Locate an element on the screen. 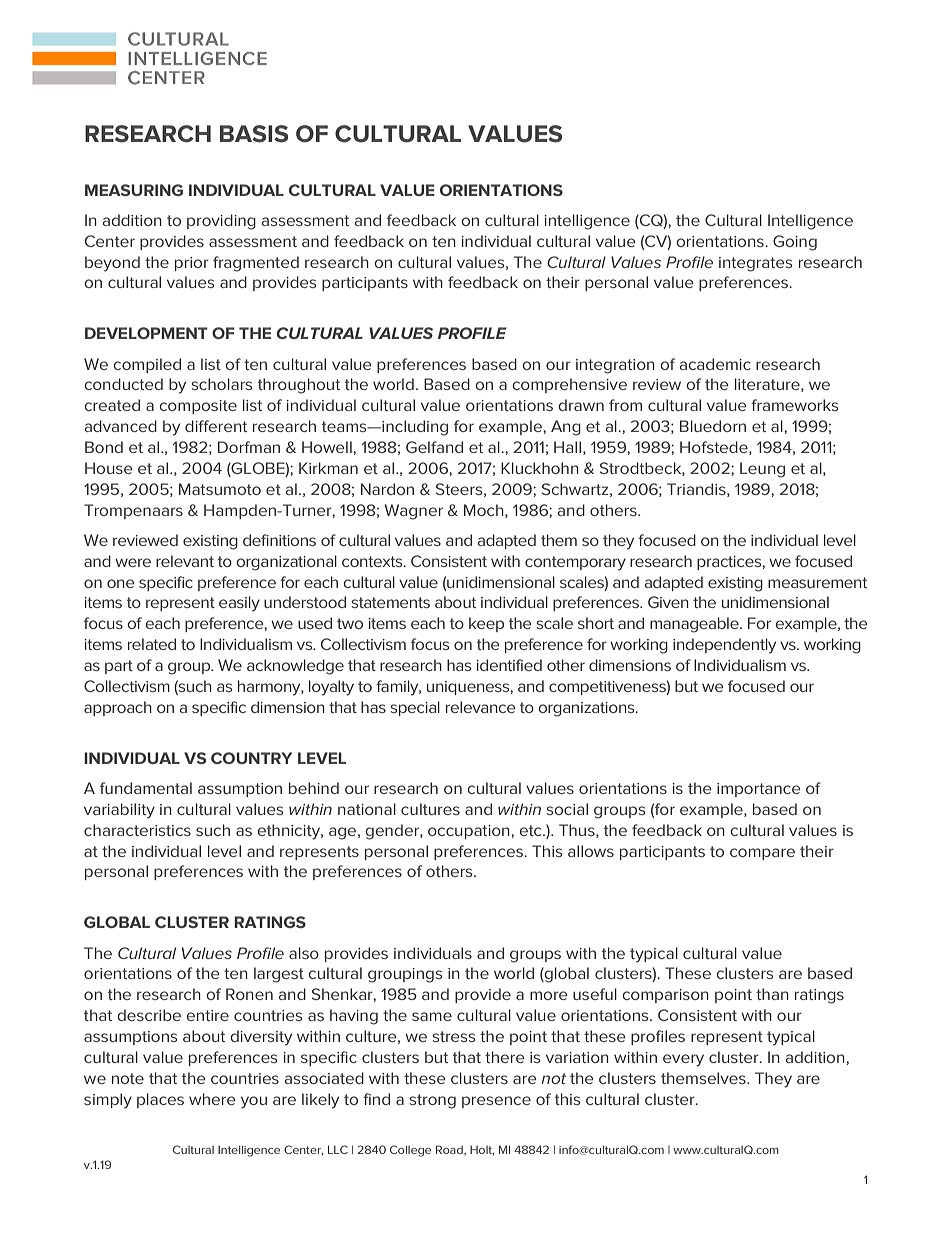 Image resolution: width=952 pixels, height=1233 pixels. BASIS is located at coordinates (254, 134).
